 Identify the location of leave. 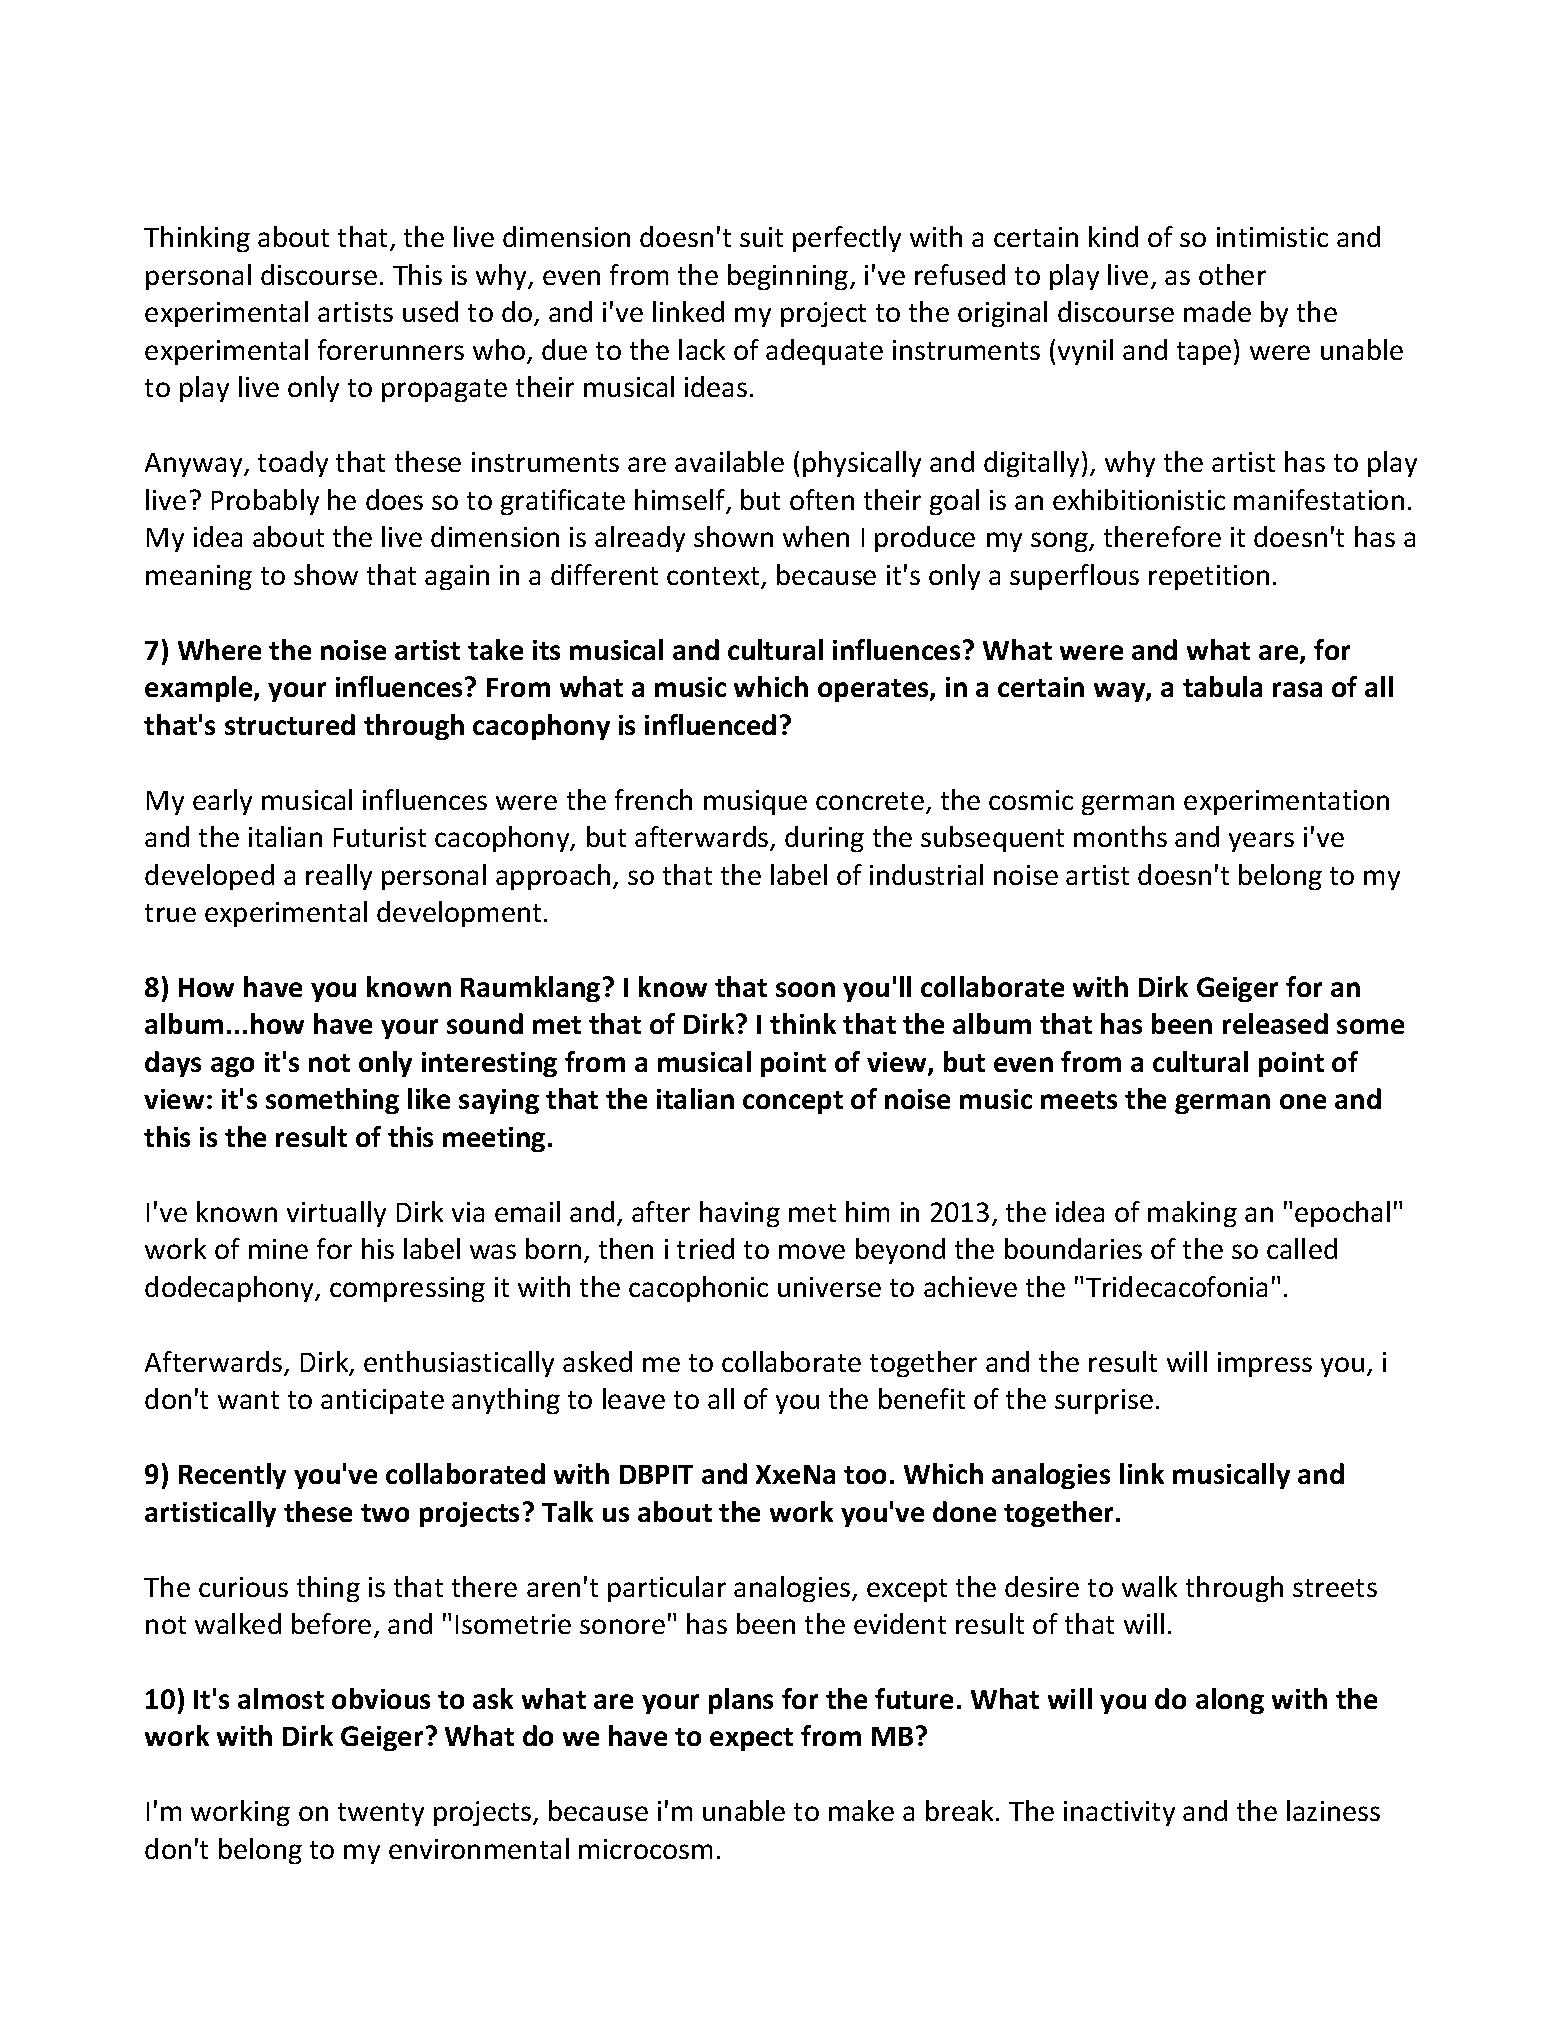
(634, 1398).
